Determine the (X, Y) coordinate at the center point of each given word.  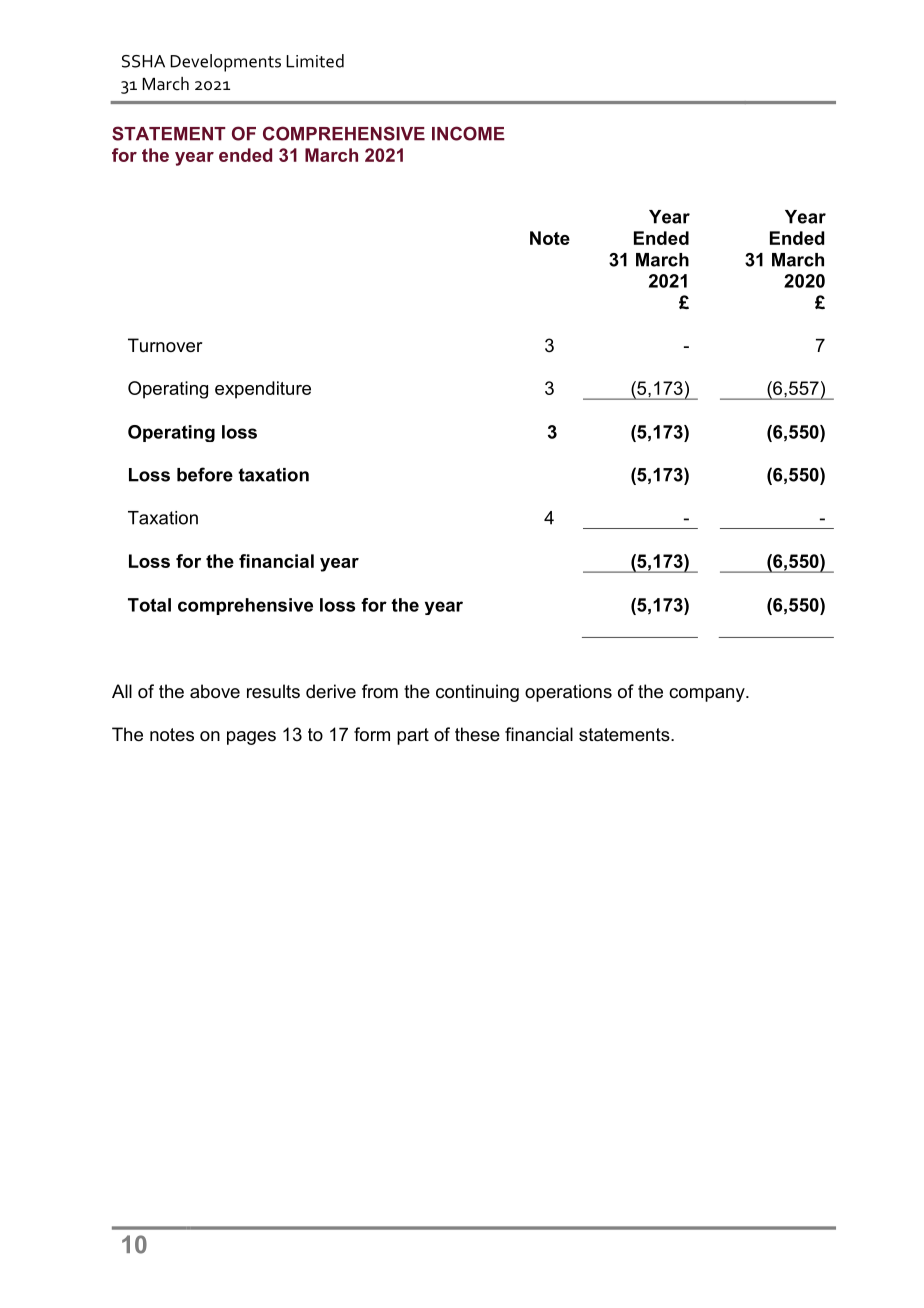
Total (149, 605)
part (413, 736)
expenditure (263, 390)
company (708, 695)
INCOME (468, 133)
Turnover (165, 345)
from (380, 691)
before (205, 474)
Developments (225, 63)
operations (568, 693)
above (215, 691)
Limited (315, 61)
